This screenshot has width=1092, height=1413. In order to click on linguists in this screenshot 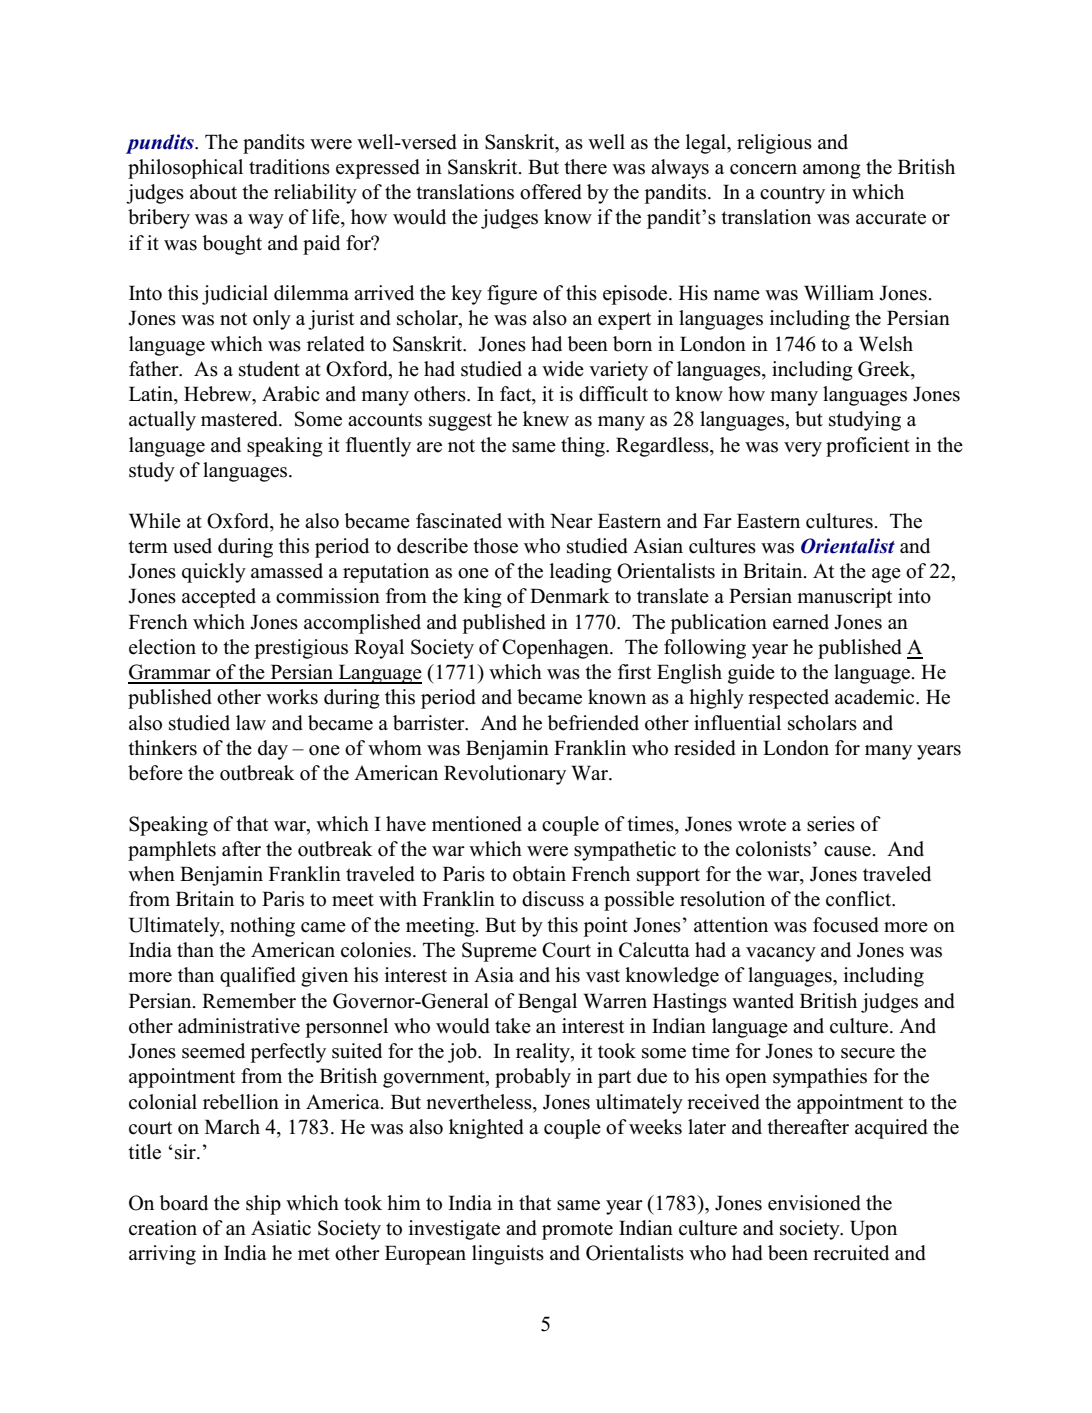, I will do `click(508, 1255)`.
